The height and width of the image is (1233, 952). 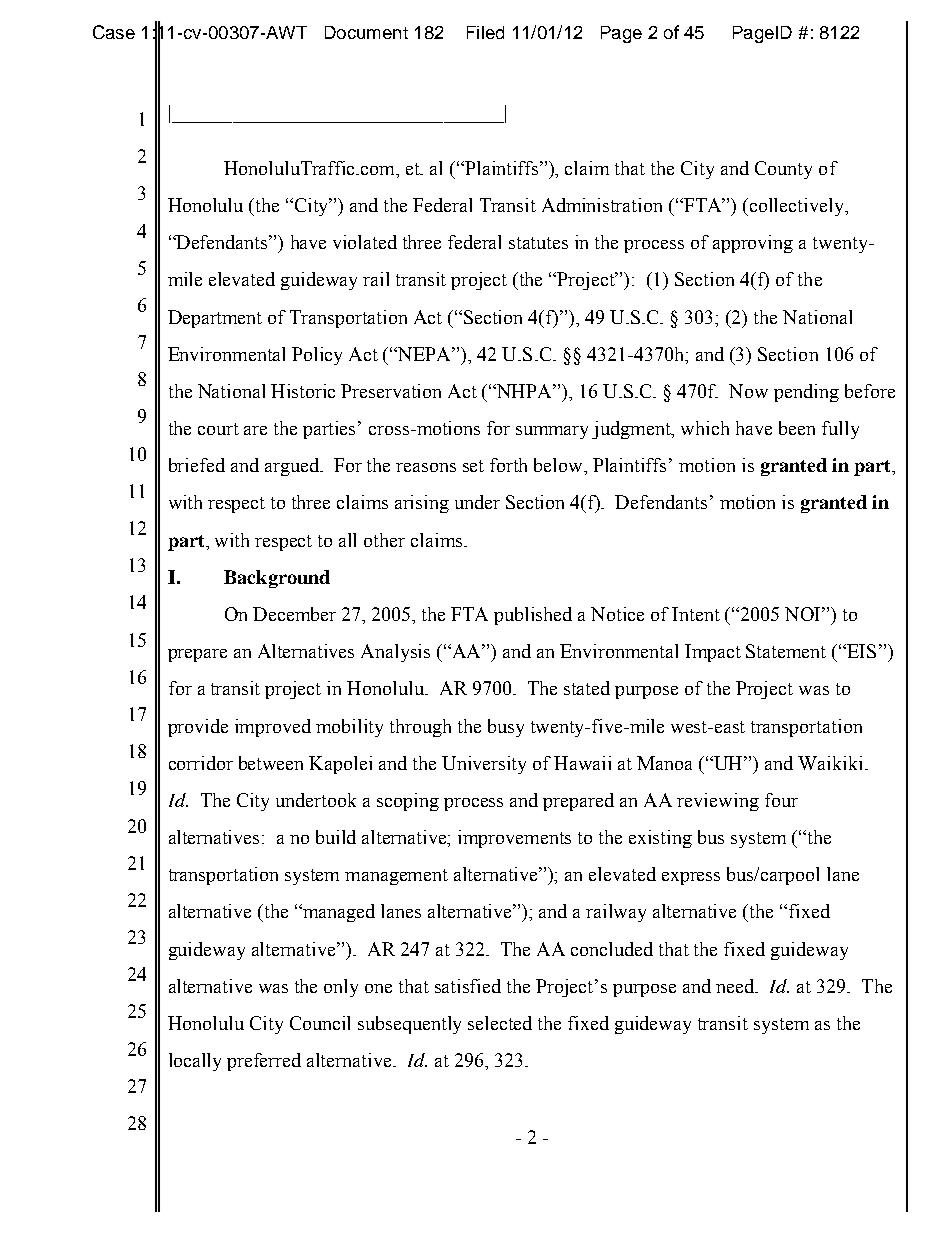 I want to click on University, so click(x=484, y=765).
